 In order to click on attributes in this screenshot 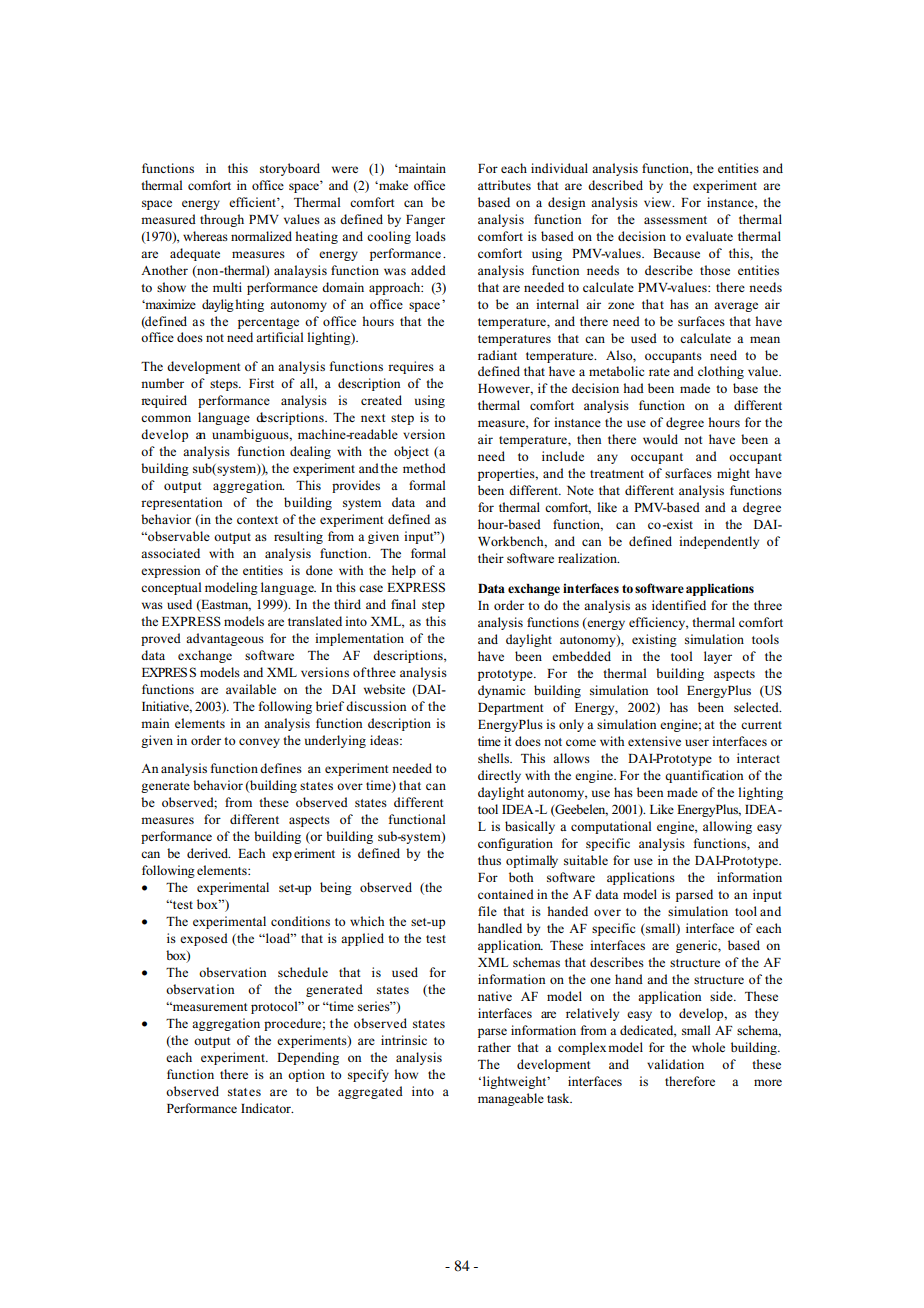, I will do `click(504, 185)`.
